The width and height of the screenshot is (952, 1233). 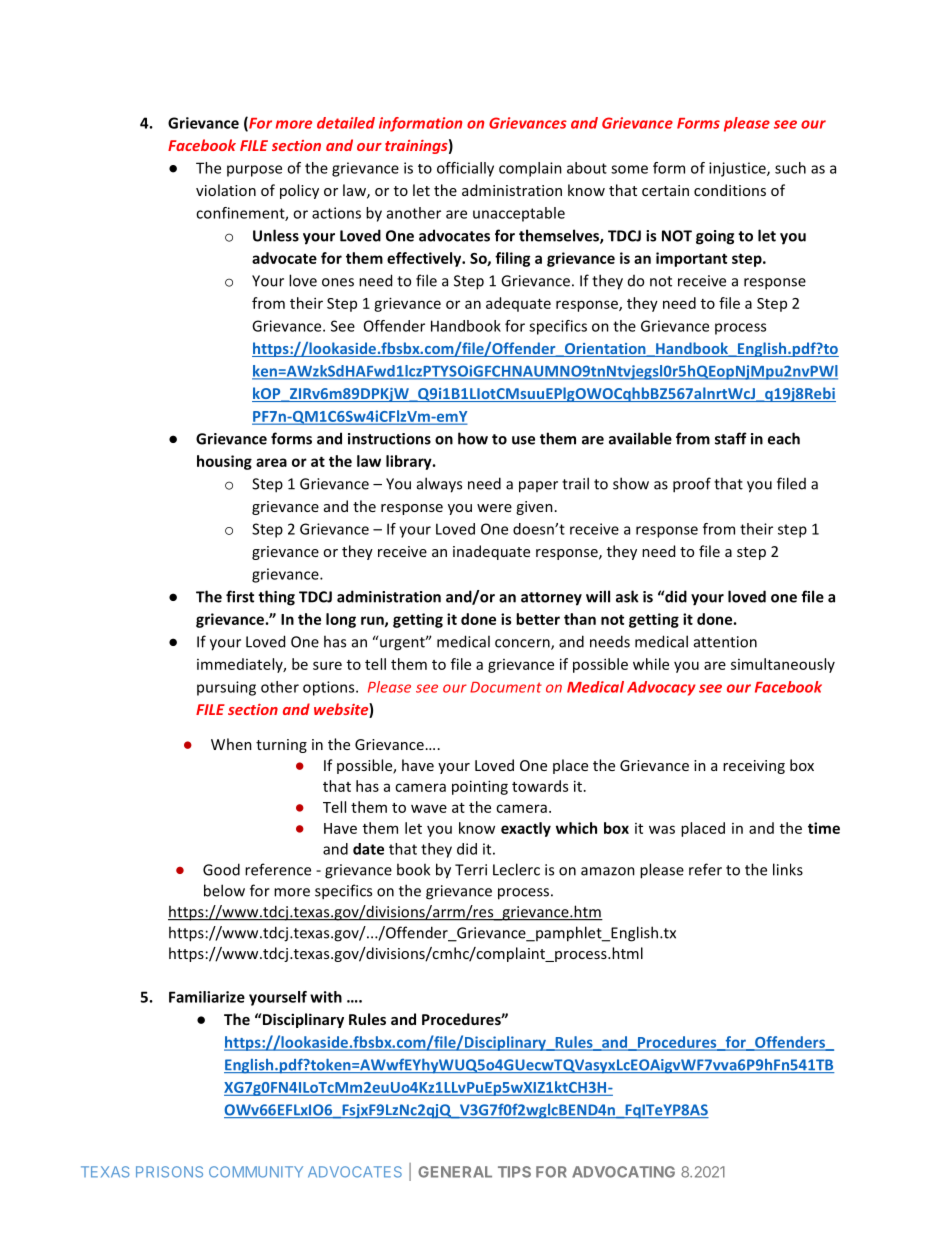 What do you see at coordinates (254, 171) in the screenshot?
I see `purpose` at bounding box center [254, 171].
